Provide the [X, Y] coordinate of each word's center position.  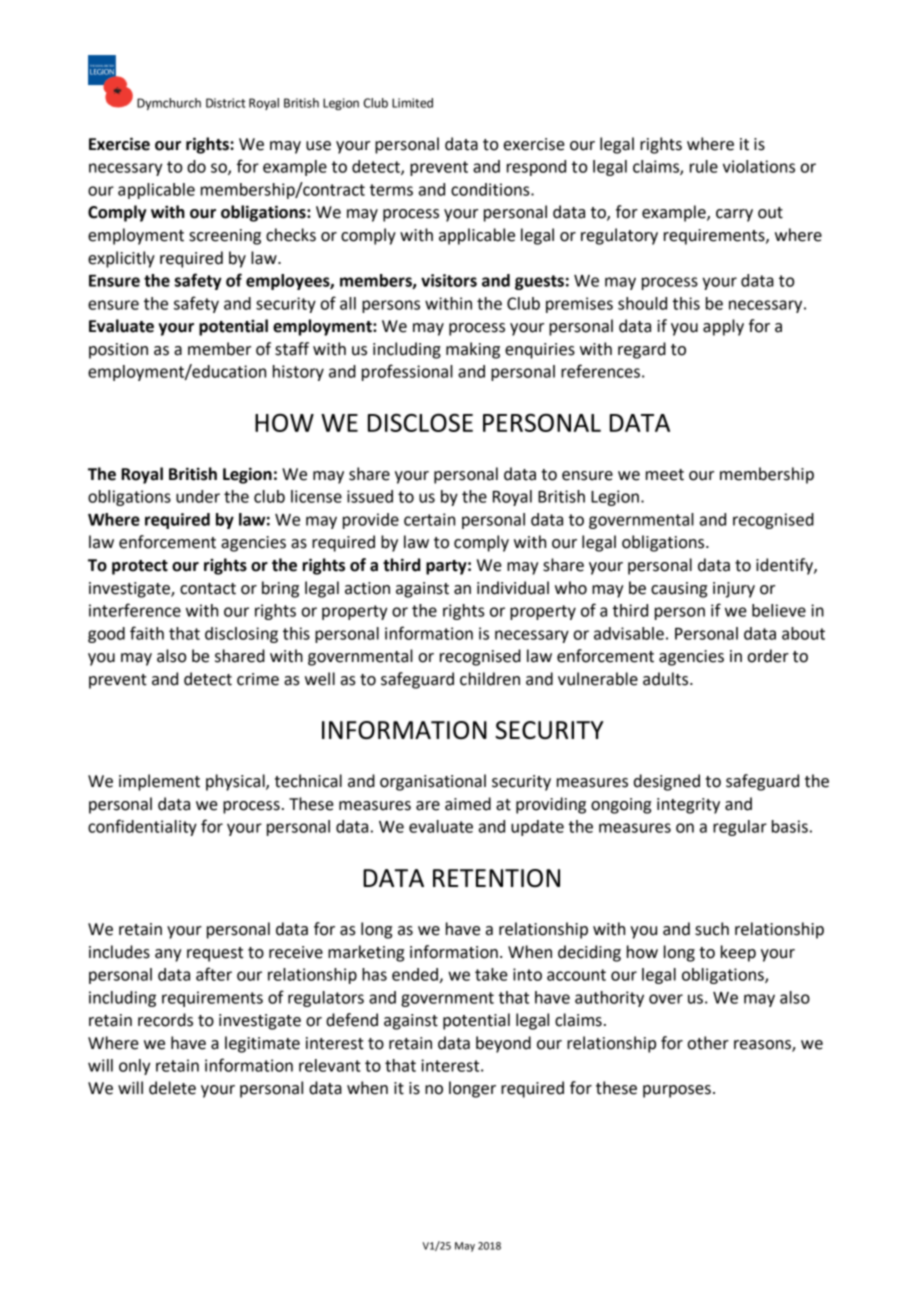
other [708, 1043]
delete [172, 1088]
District [226, 103]
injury [734, 590]
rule [704, 166]
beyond [503, 1044]
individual [513, 588]
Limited [412, 103]
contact [208, 589]
